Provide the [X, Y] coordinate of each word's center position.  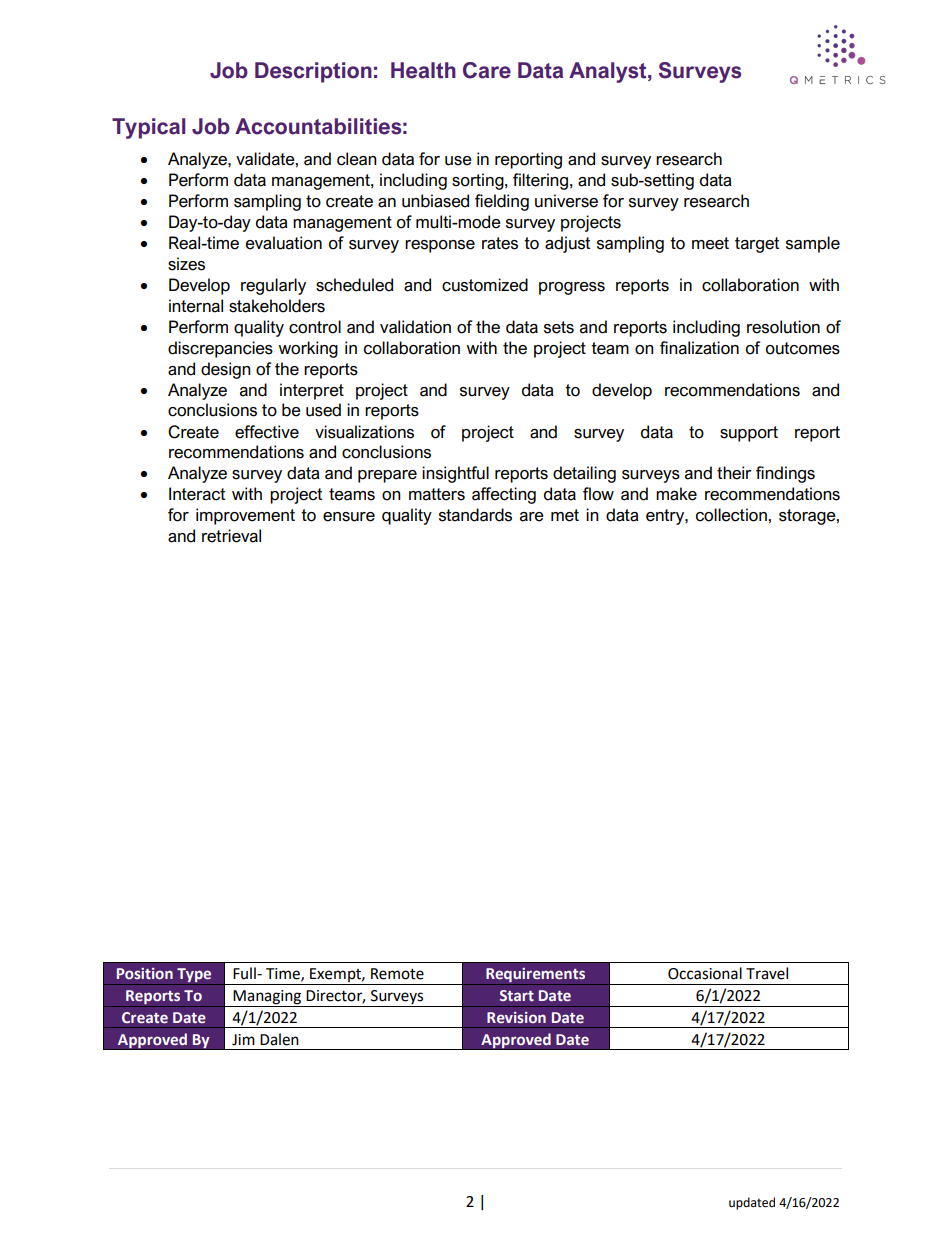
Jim [243, 1040]
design [226, 370]
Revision [516, 1017]
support [749, 434]
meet [710, 243]
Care [487, 70]
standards [475, 515]
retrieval [231, 536]
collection [732, 515]
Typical [148, 128]
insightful [455, 474]
